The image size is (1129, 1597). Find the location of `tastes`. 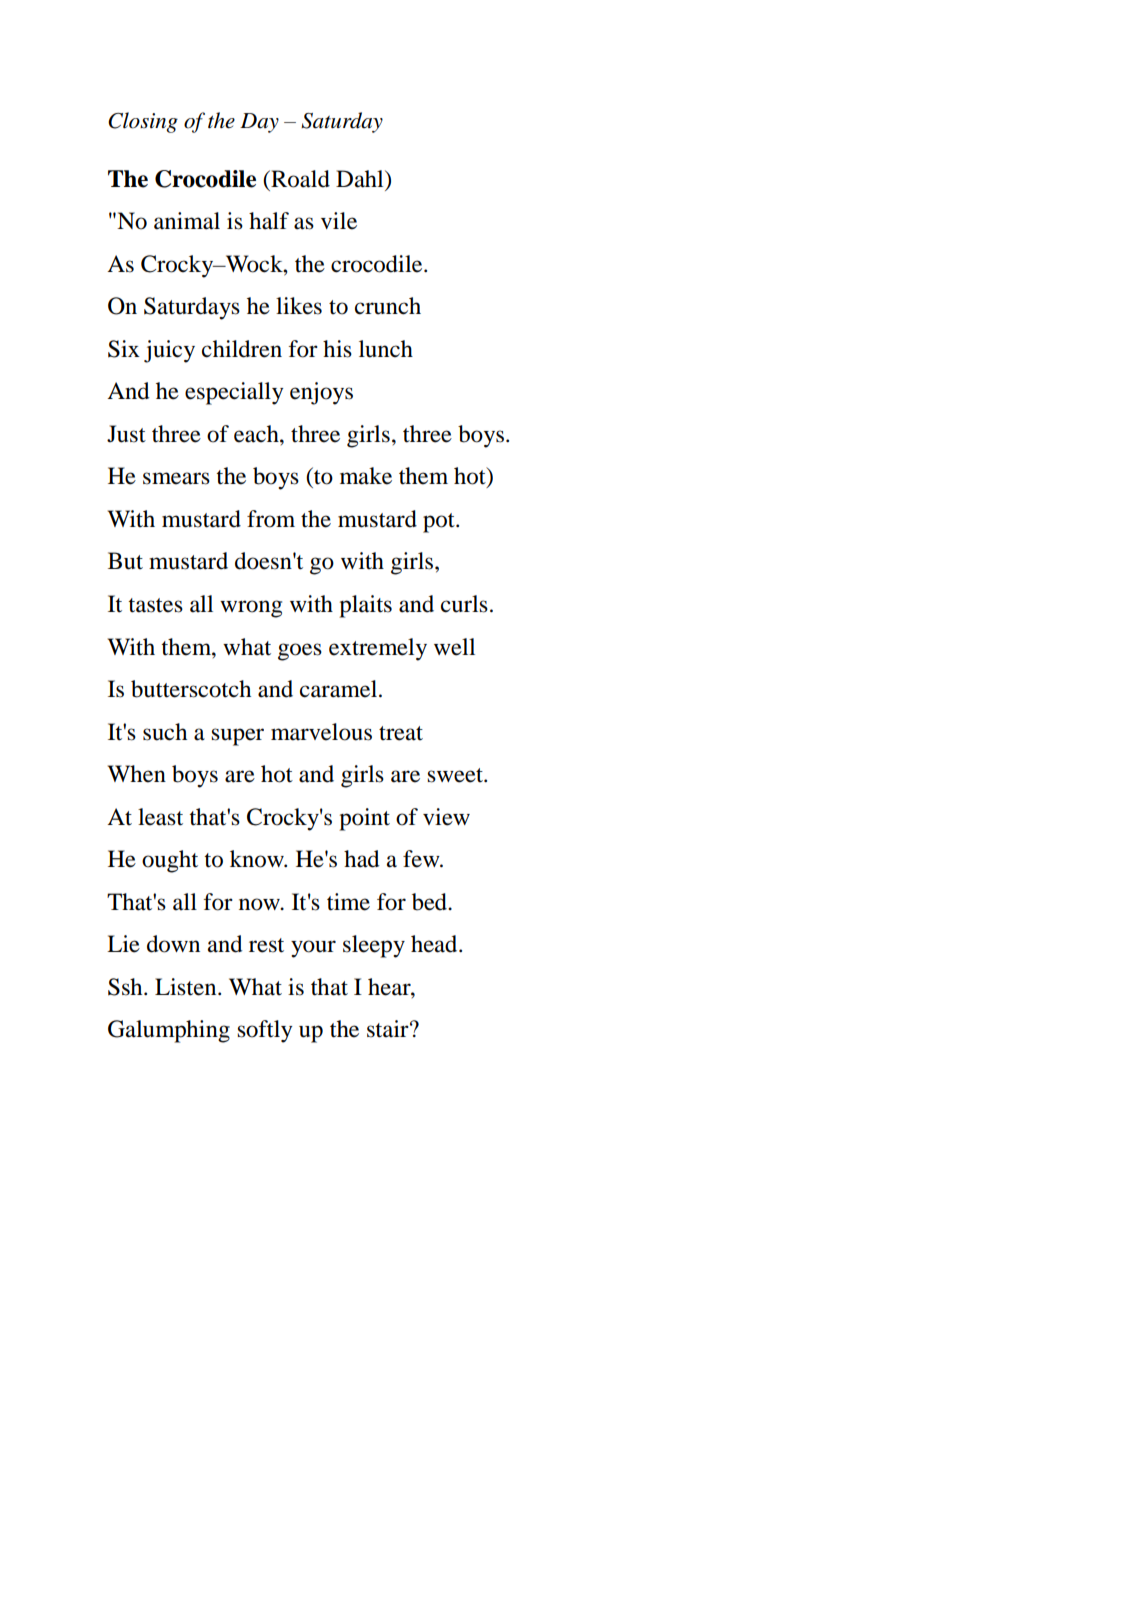

tastes is located at coordinates (155, 605).
